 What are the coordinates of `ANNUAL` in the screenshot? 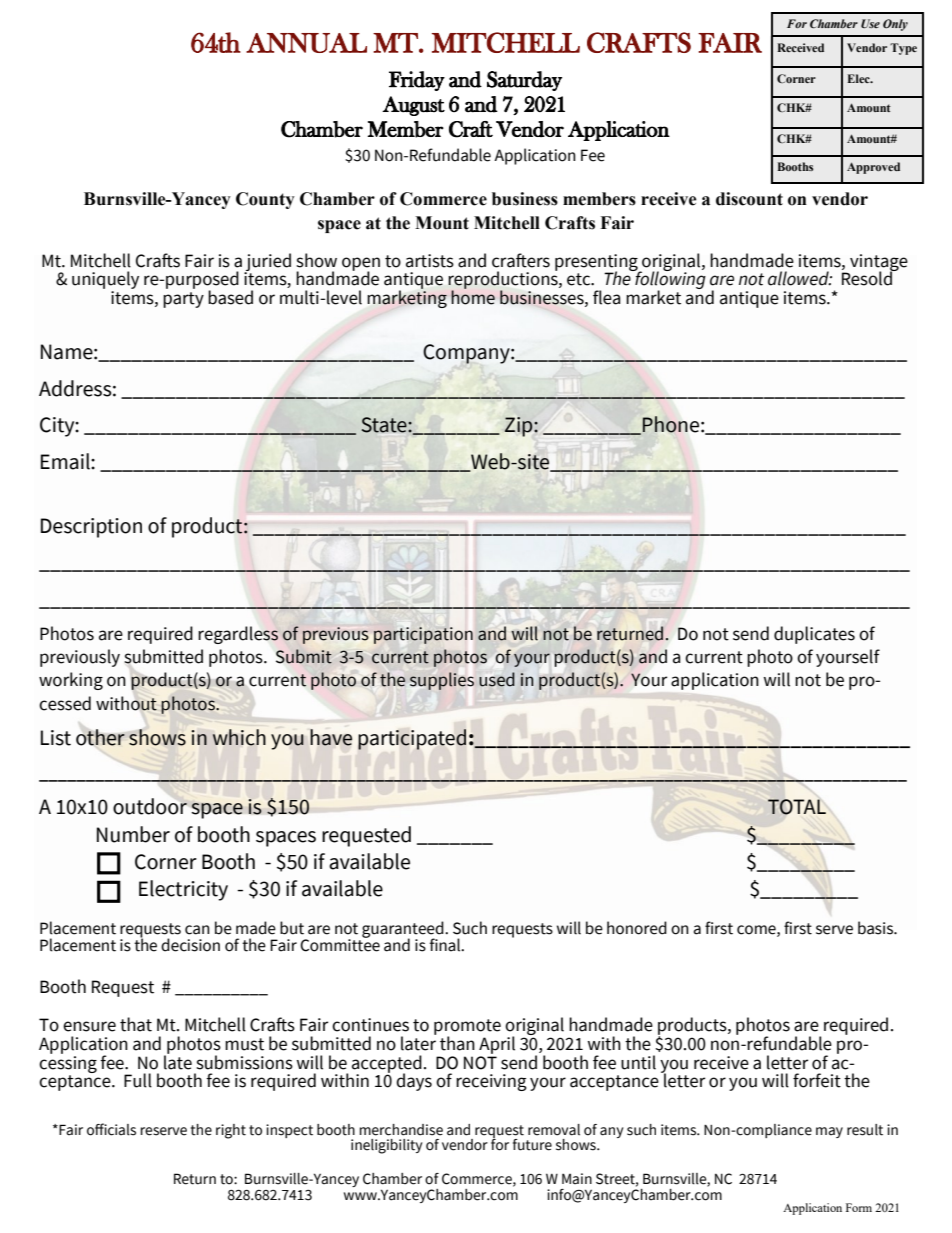 It's located at (306, 43).
